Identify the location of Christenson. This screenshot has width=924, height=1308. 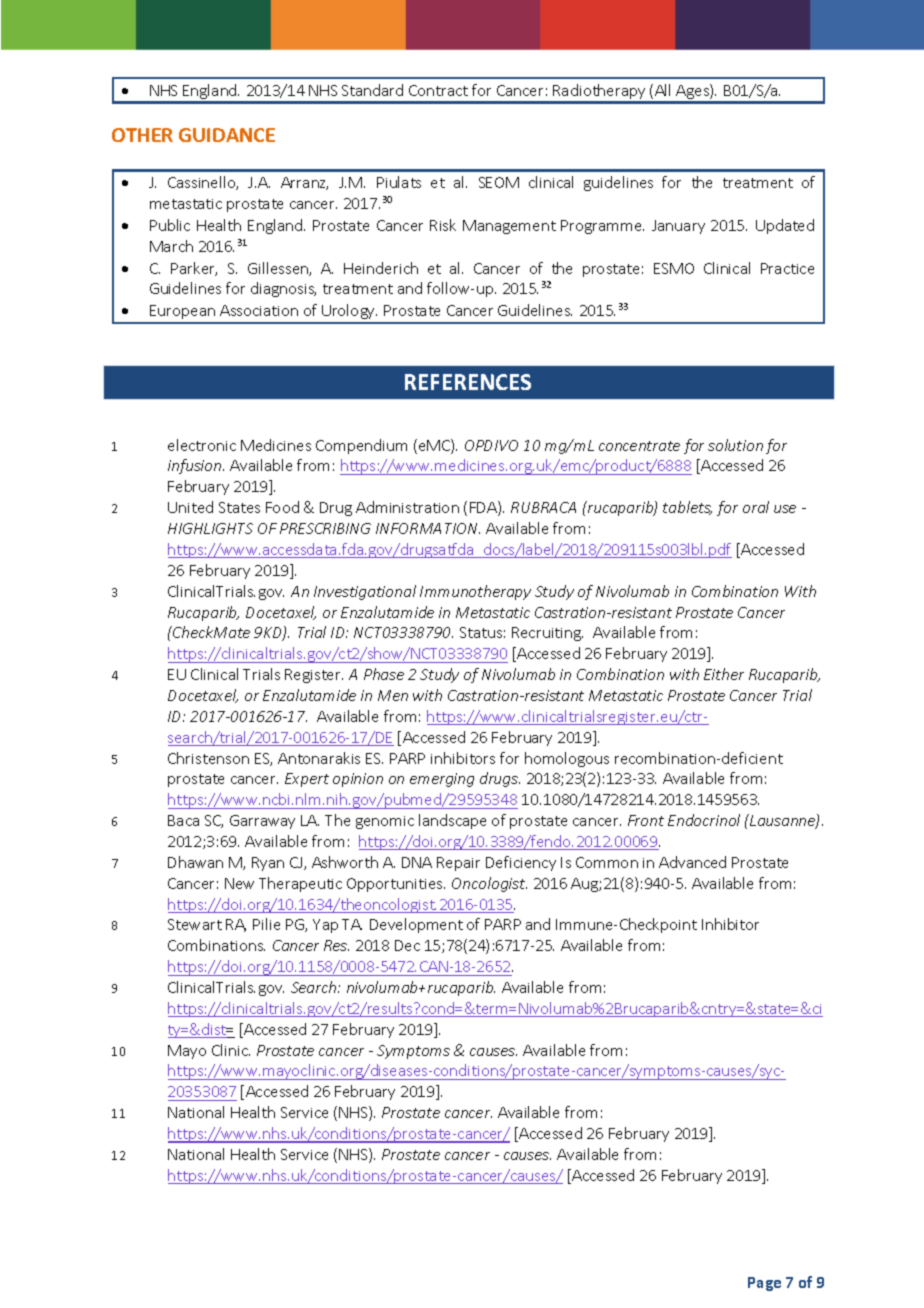
(208, 758).
